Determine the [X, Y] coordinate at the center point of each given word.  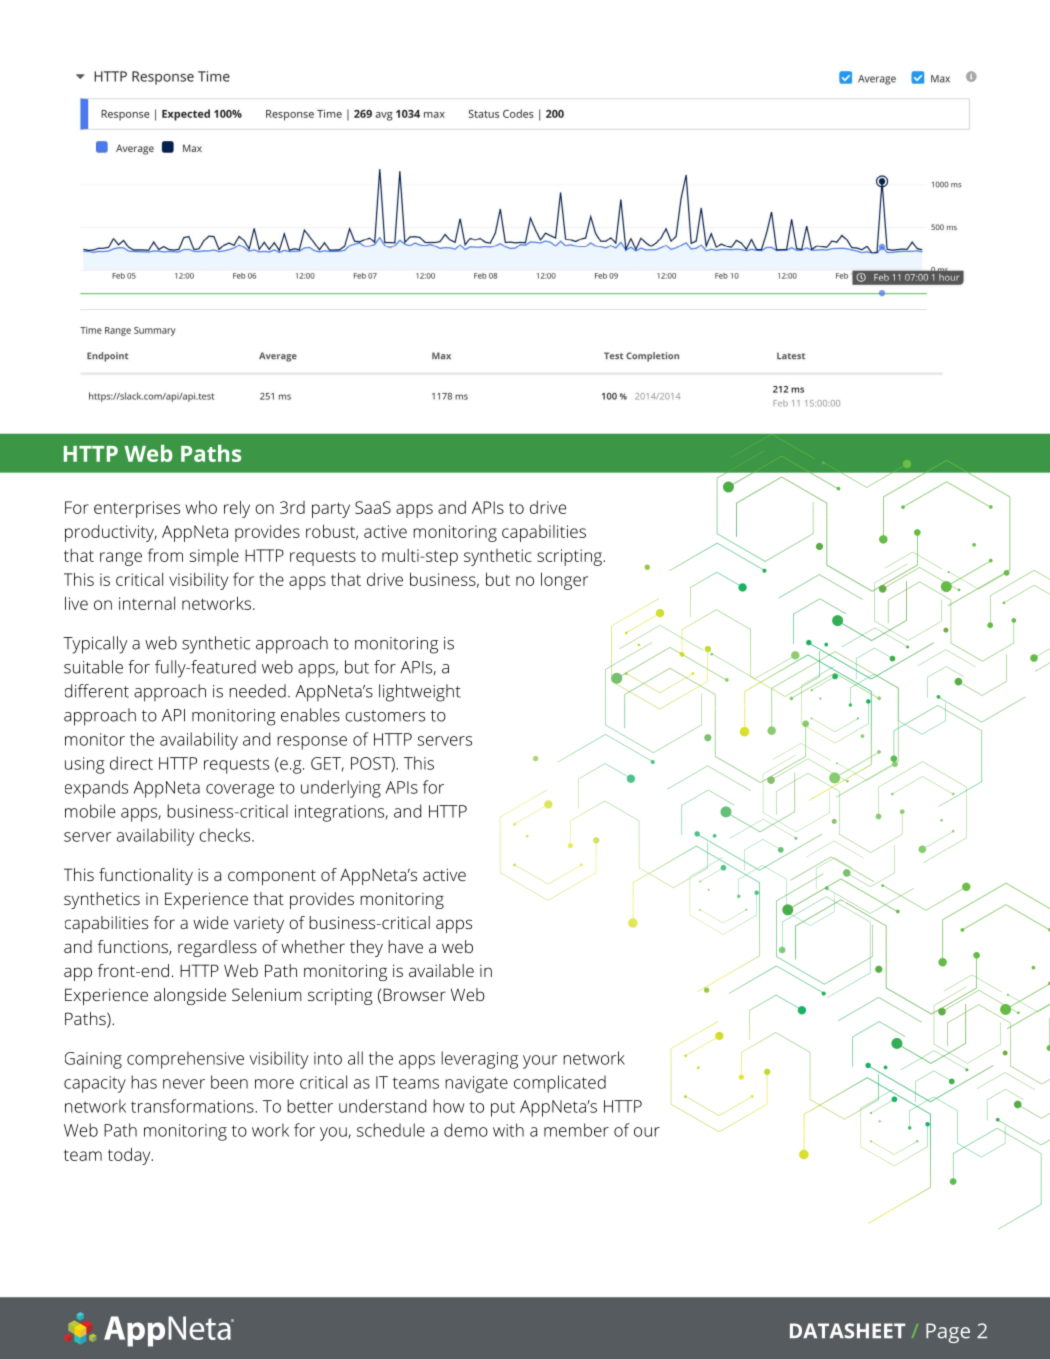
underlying [341, 789]
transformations [193, 1106]
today [130, 1156]
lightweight [420, 693]
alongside [190, 996]
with [508, 1130]
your [540, 1062]
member [576, 1130]
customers [385, 716]
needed [257, 691]
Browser [414, 994]
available [441, 970]
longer [564, 581]
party [331, 510]
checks [226, 835]
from [165, 555]
